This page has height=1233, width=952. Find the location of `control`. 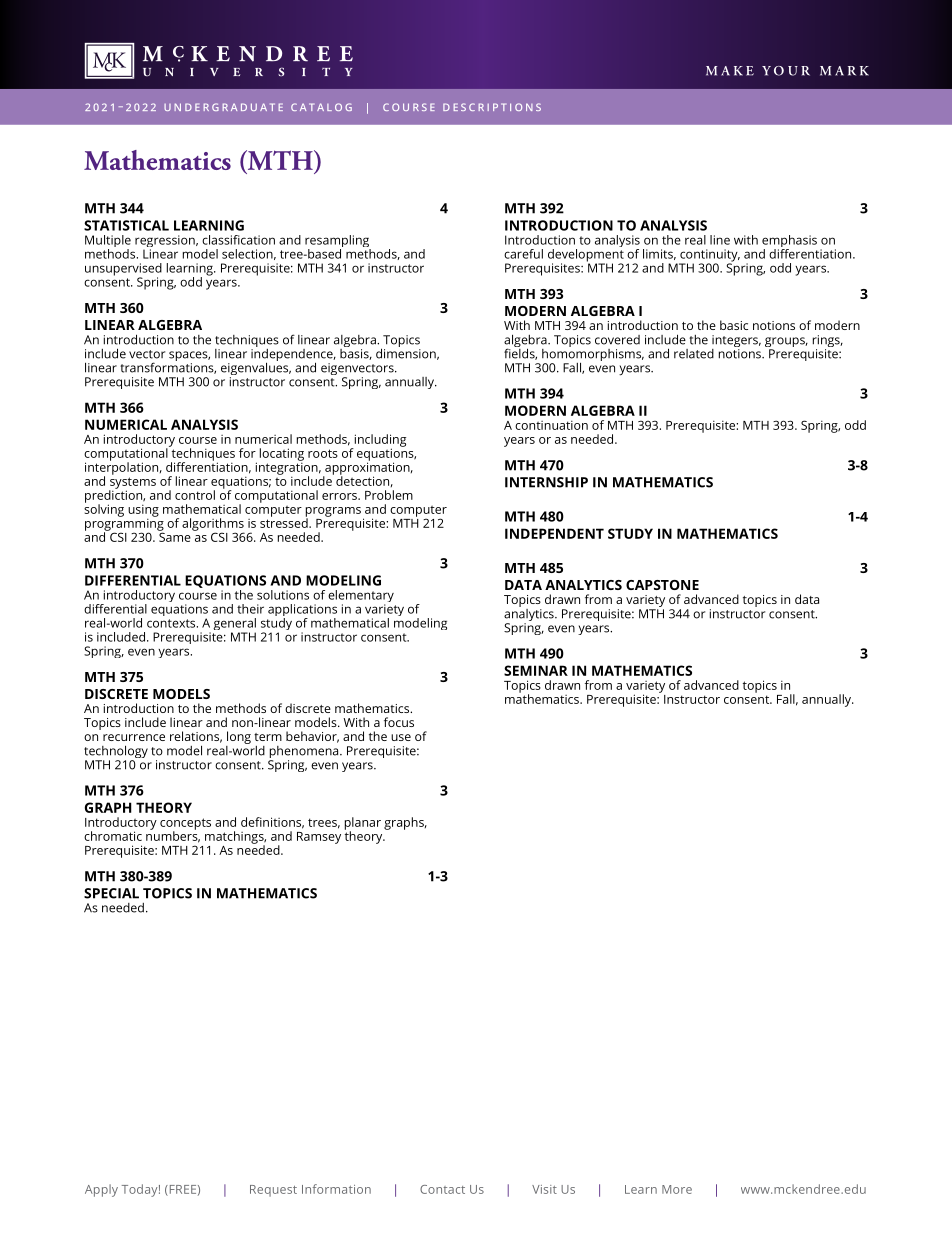

control is located at coordinates (195, 495).
